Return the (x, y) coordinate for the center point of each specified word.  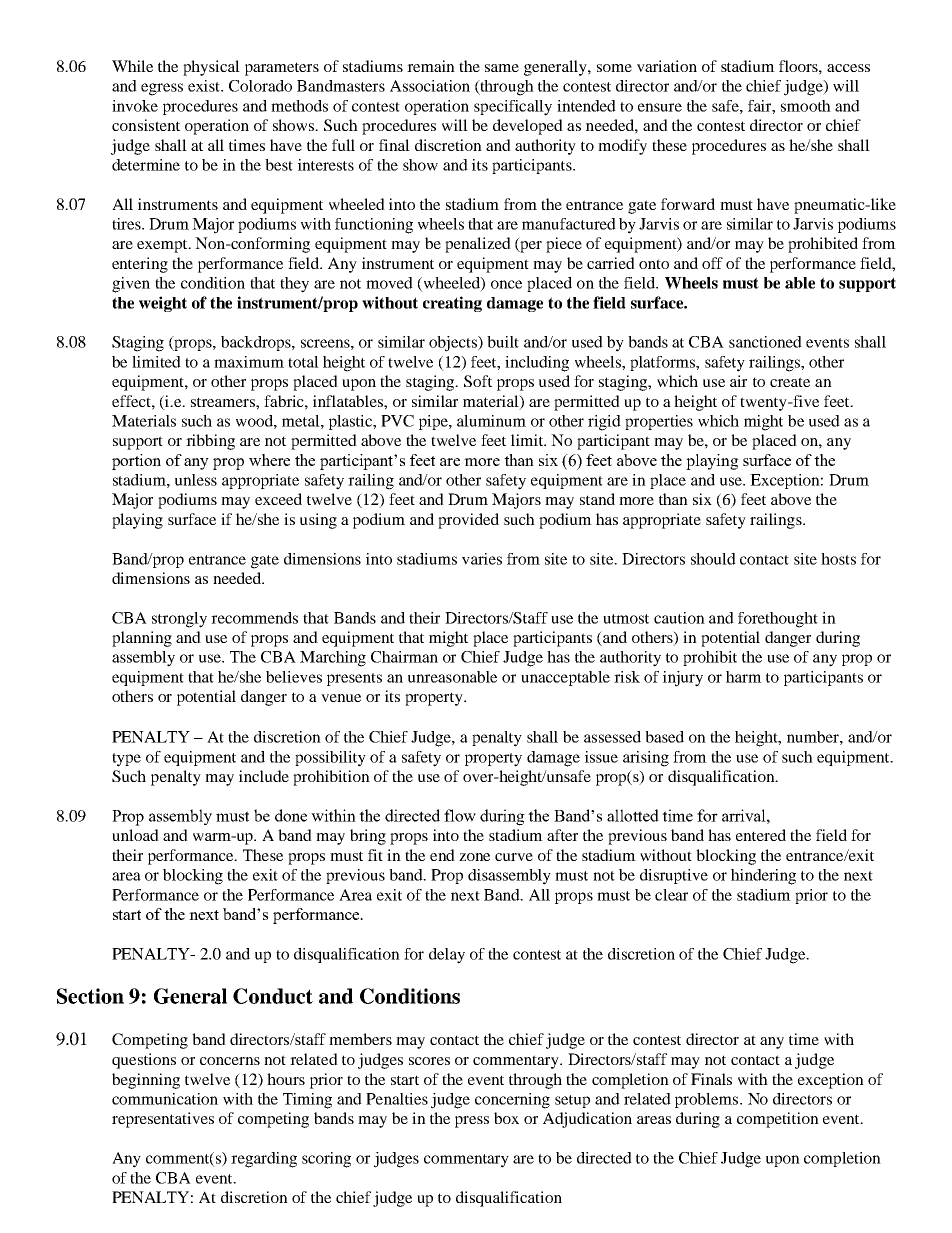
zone (474, 857)
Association (430, 86)
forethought (778, 620)
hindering (763, 877)
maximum (249, 362)
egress (162, 89)
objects (454, 344)
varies (482, 559)
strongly (179, 620)
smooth (806, 106)
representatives (163, 1120)
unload (135, 835)
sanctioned (765, 342)
